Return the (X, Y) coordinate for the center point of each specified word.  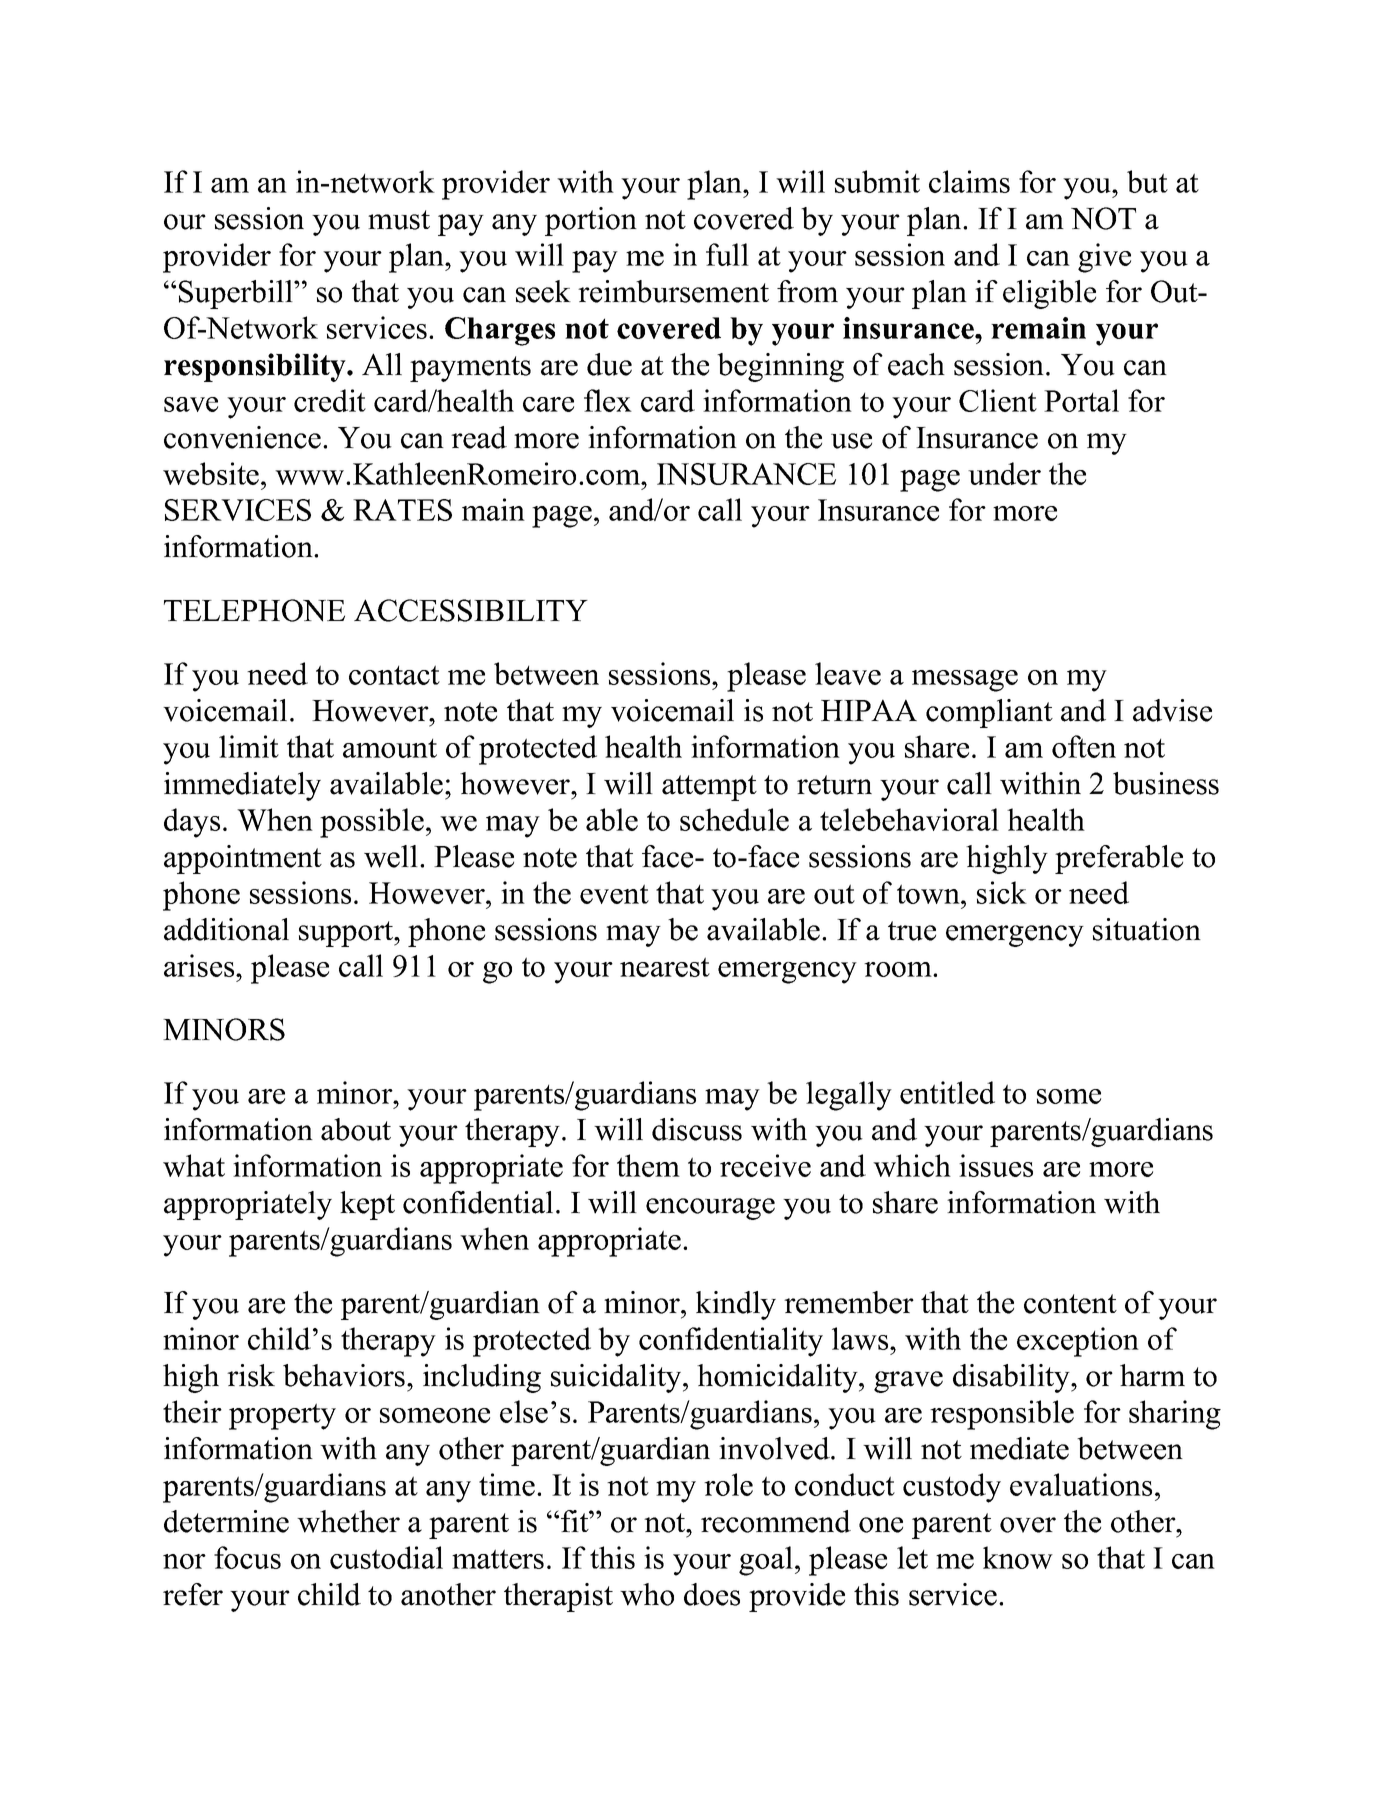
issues (996, 1165)
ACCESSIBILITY (471, 610)
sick (1002, 892)
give (1104, 258)
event (614, 894)
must (399, 220)
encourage (710, 1209)
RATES (402, 510)
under (1004, 473)
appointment (243, 859)
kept (367, 1205)
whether (348, 1521)
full (727, 254)
